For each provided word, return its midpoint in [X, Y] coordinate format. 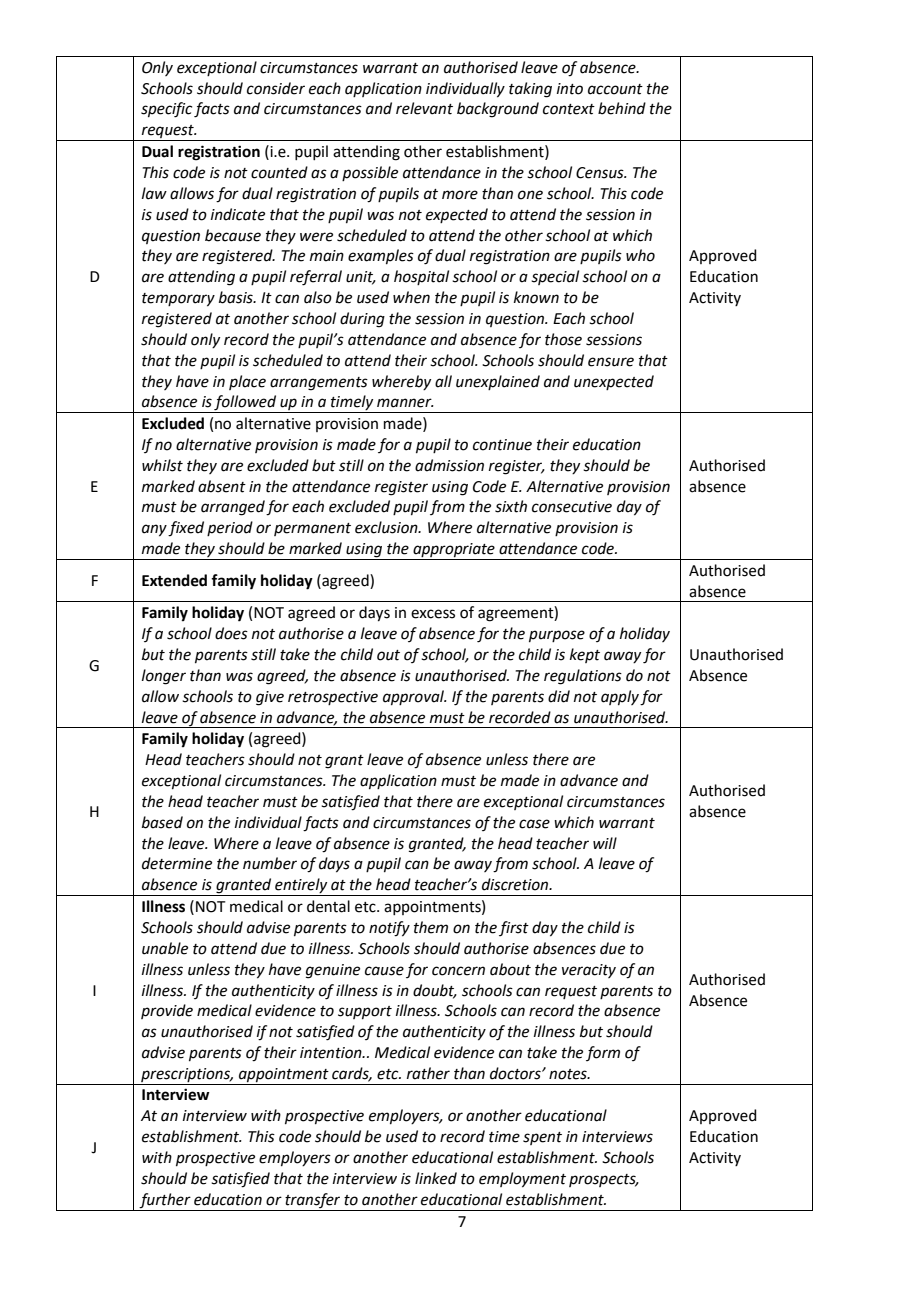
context [569, 109]
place [247, 382]
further [165, 1201]
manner [405, 403]
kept [585, 655]
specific [166, 110]
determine [177, 863]
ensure [611, 362]
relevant [424, 108]
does [231, 633]
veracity [589, 971]
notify [389, 929]
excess [433, 614]
